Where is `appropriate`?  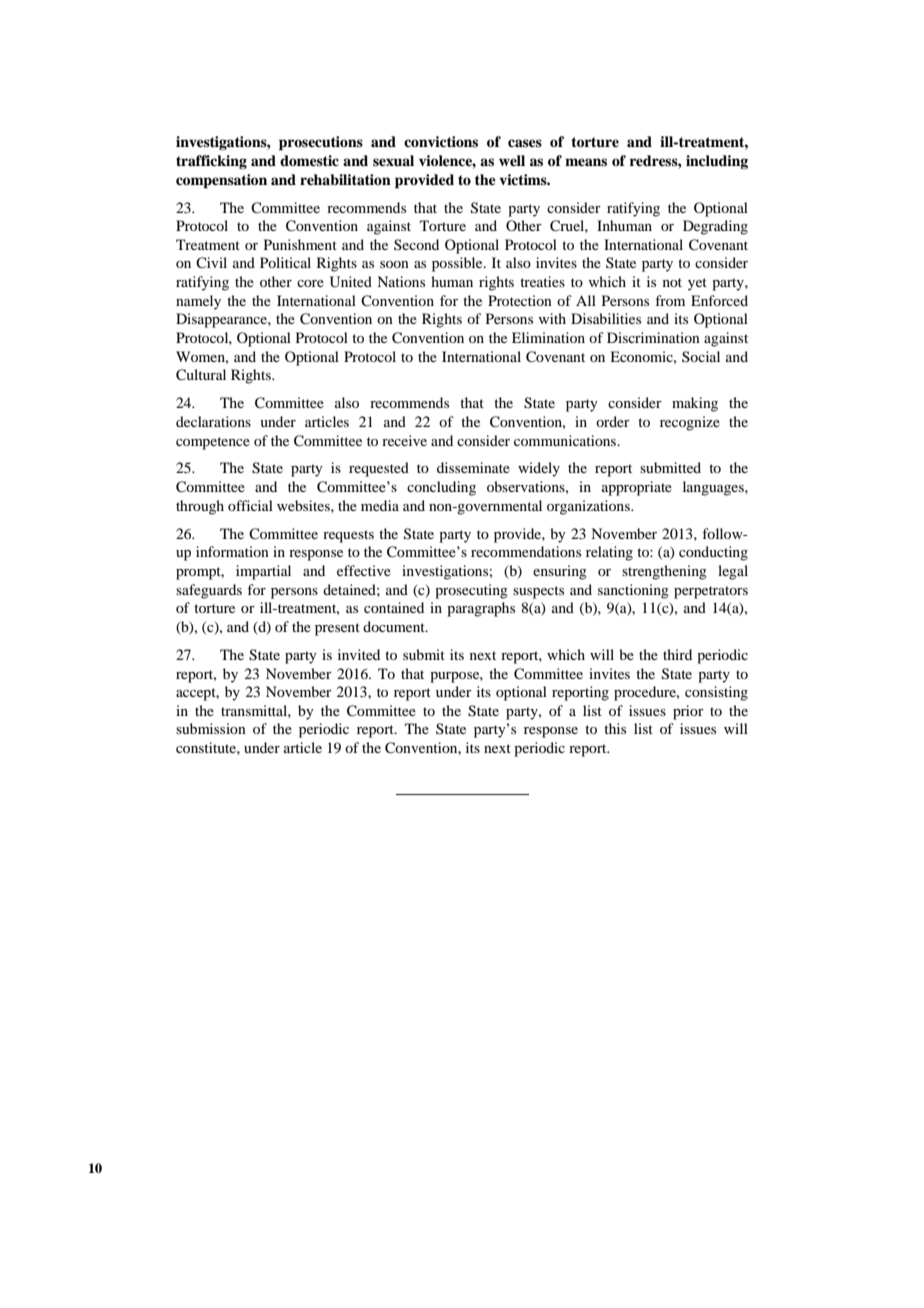 appropriate is located at coordinates (637, 488).
